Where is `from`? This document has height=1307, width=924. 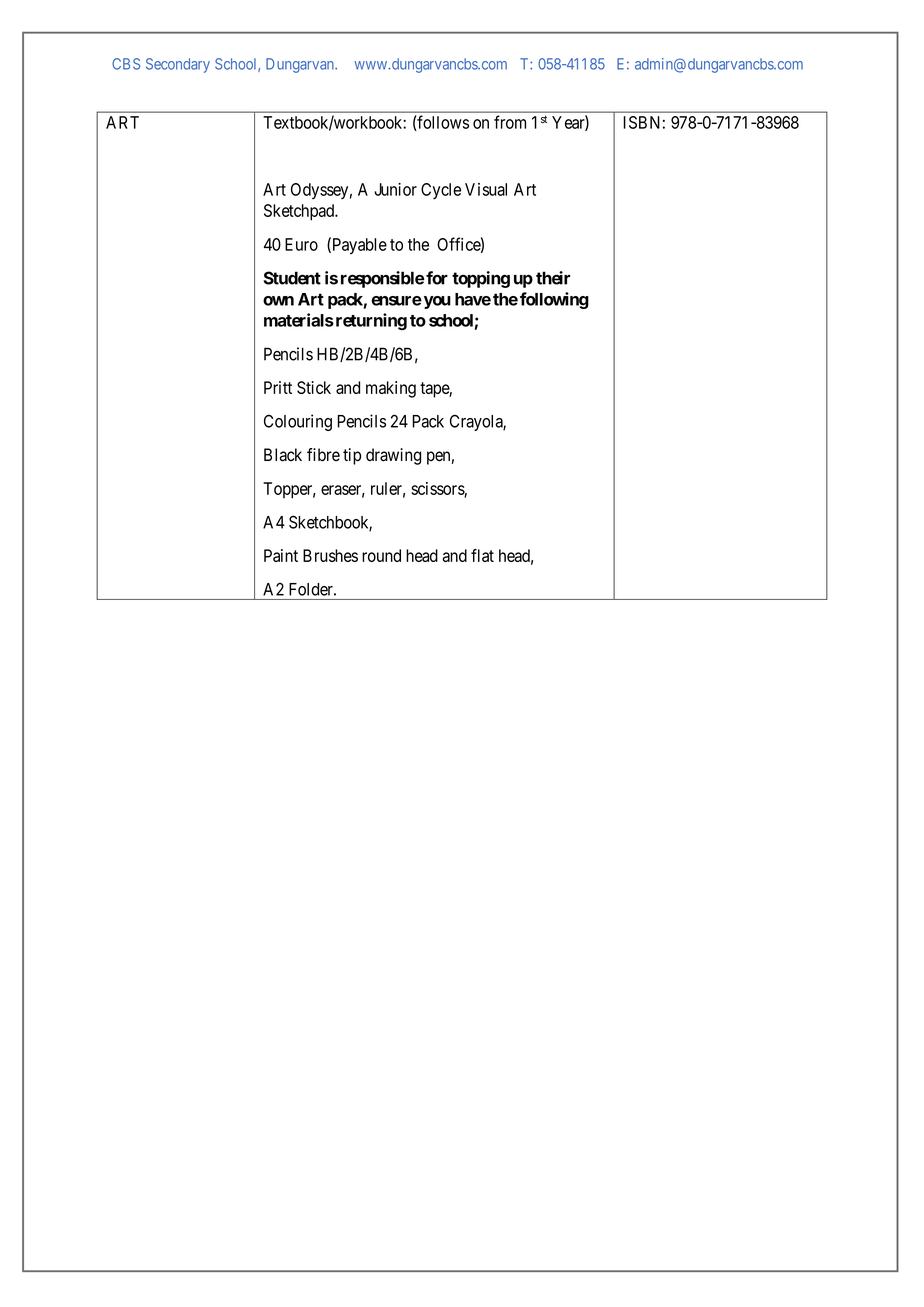 from is located at coordinates (510, 122).
